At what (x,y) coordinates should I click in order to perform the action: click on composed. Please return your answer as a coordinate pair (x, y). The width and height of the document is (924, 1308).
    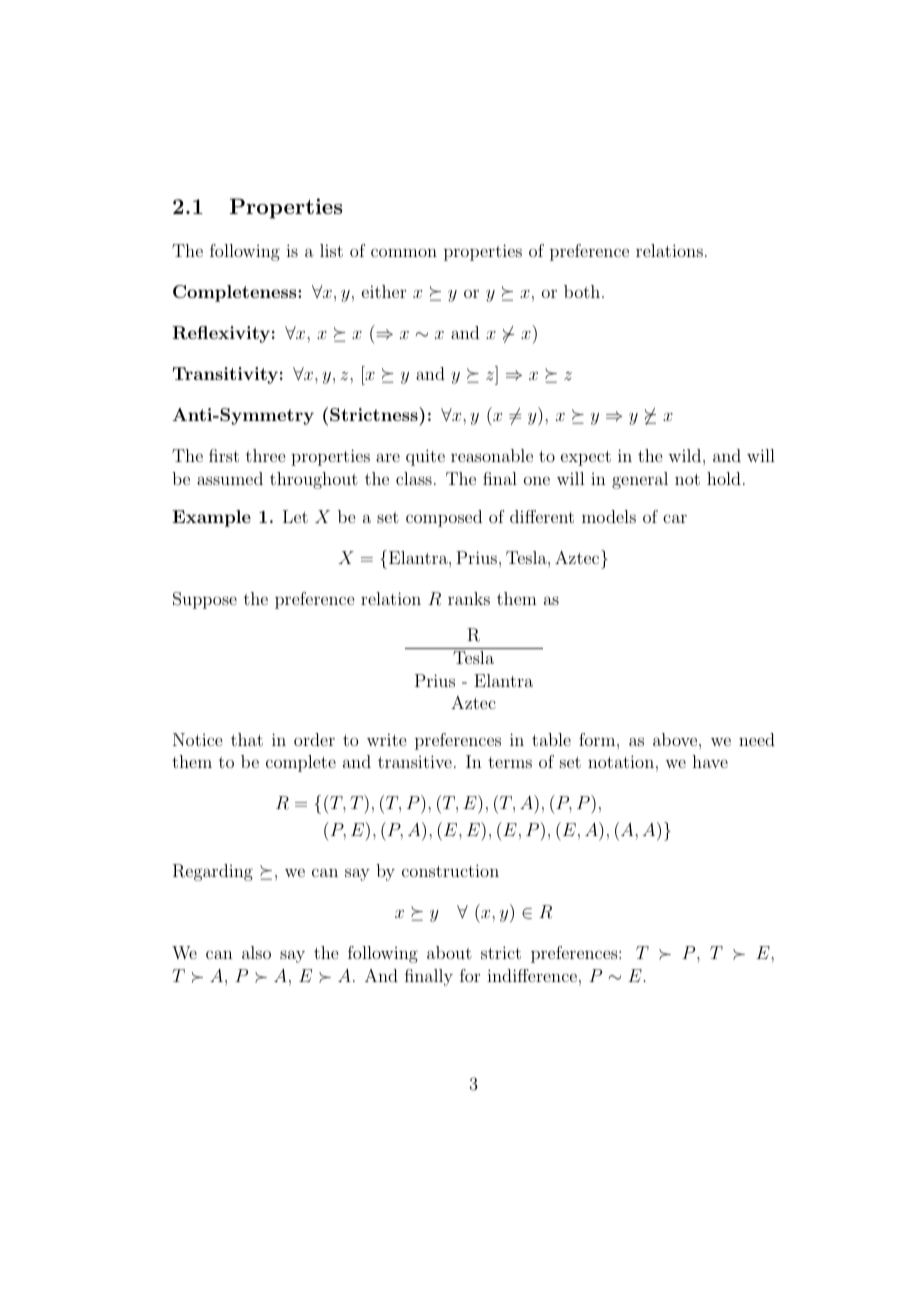
    Looking at the image, I should click on (444, 518).
